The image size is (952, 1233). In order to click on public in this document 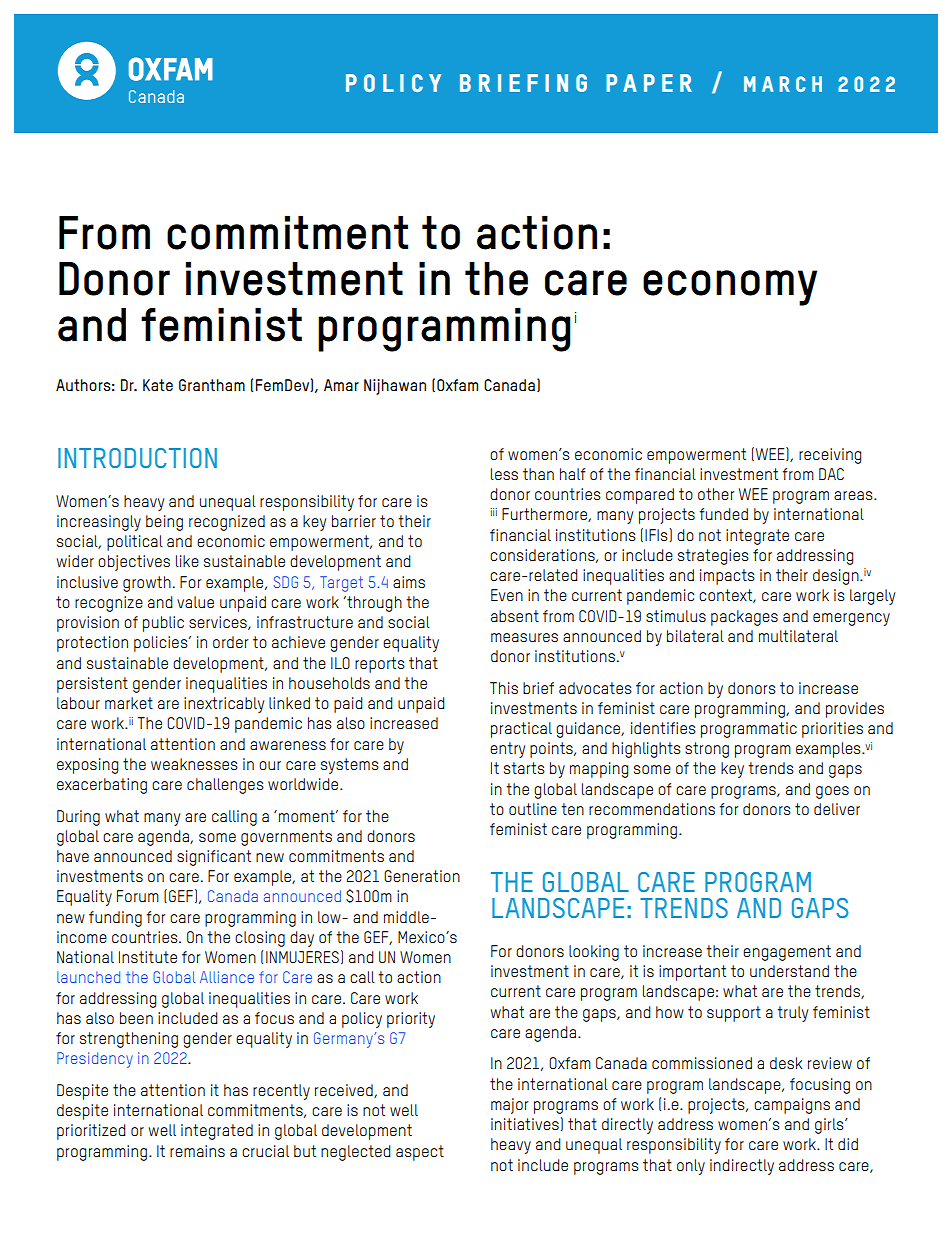, I will do `click(163, 624)`.
